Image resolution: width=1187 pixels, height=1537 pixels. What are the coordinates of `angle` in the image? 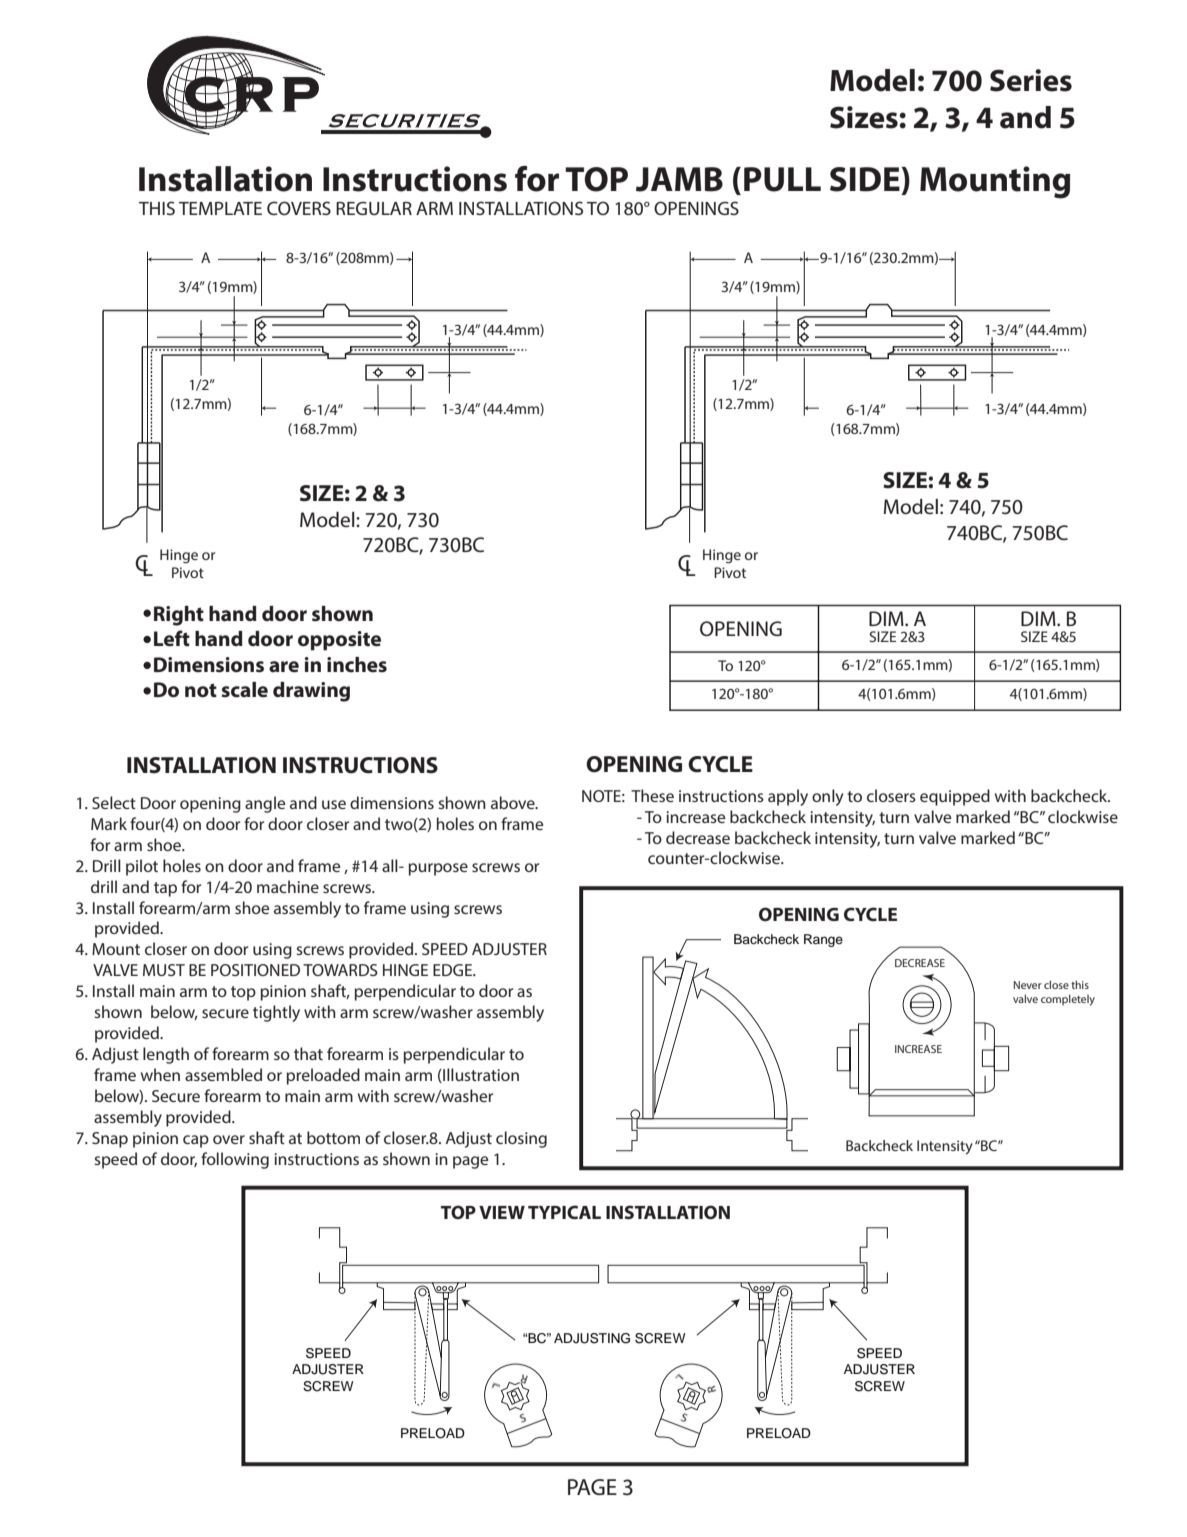 It's located at (265, 804).
